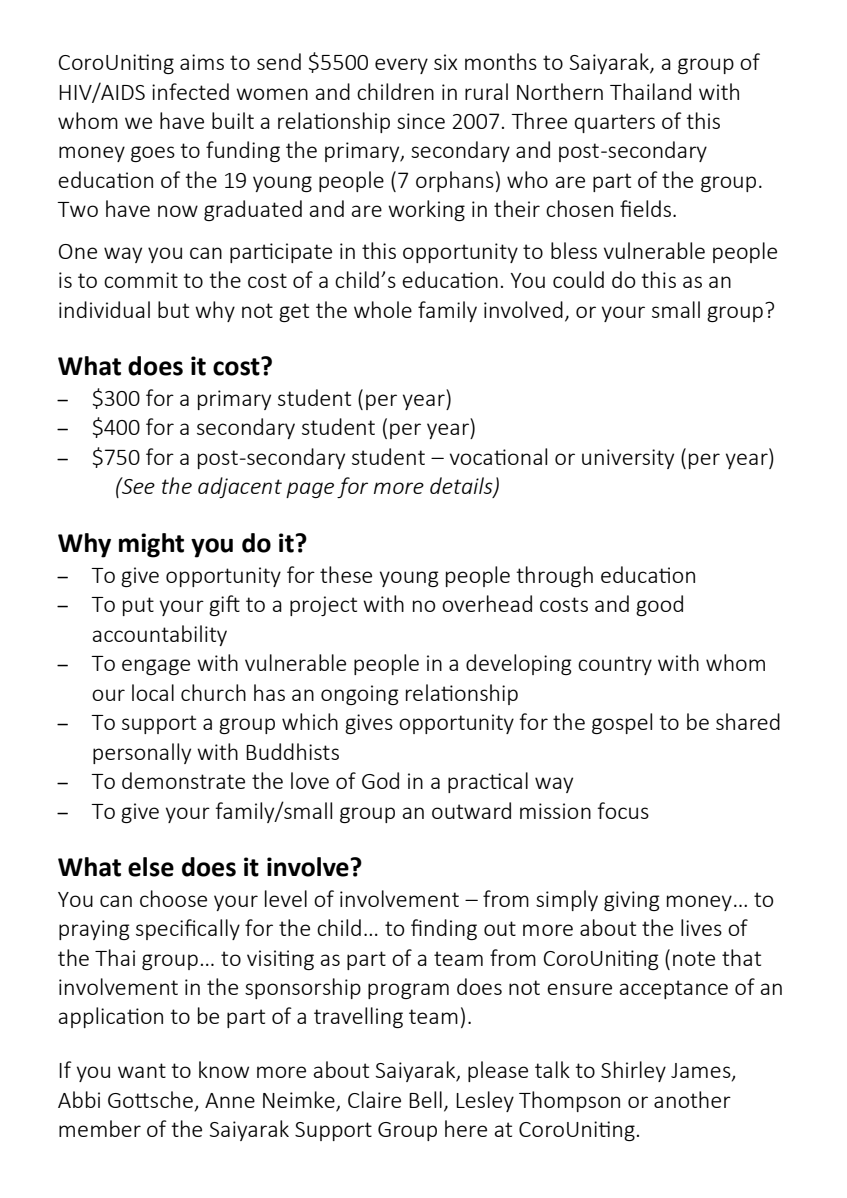 The height and width of the page is (1198, 847). Describe the element at coordinates (190, 91) in the page. I see `infected` at that location.
